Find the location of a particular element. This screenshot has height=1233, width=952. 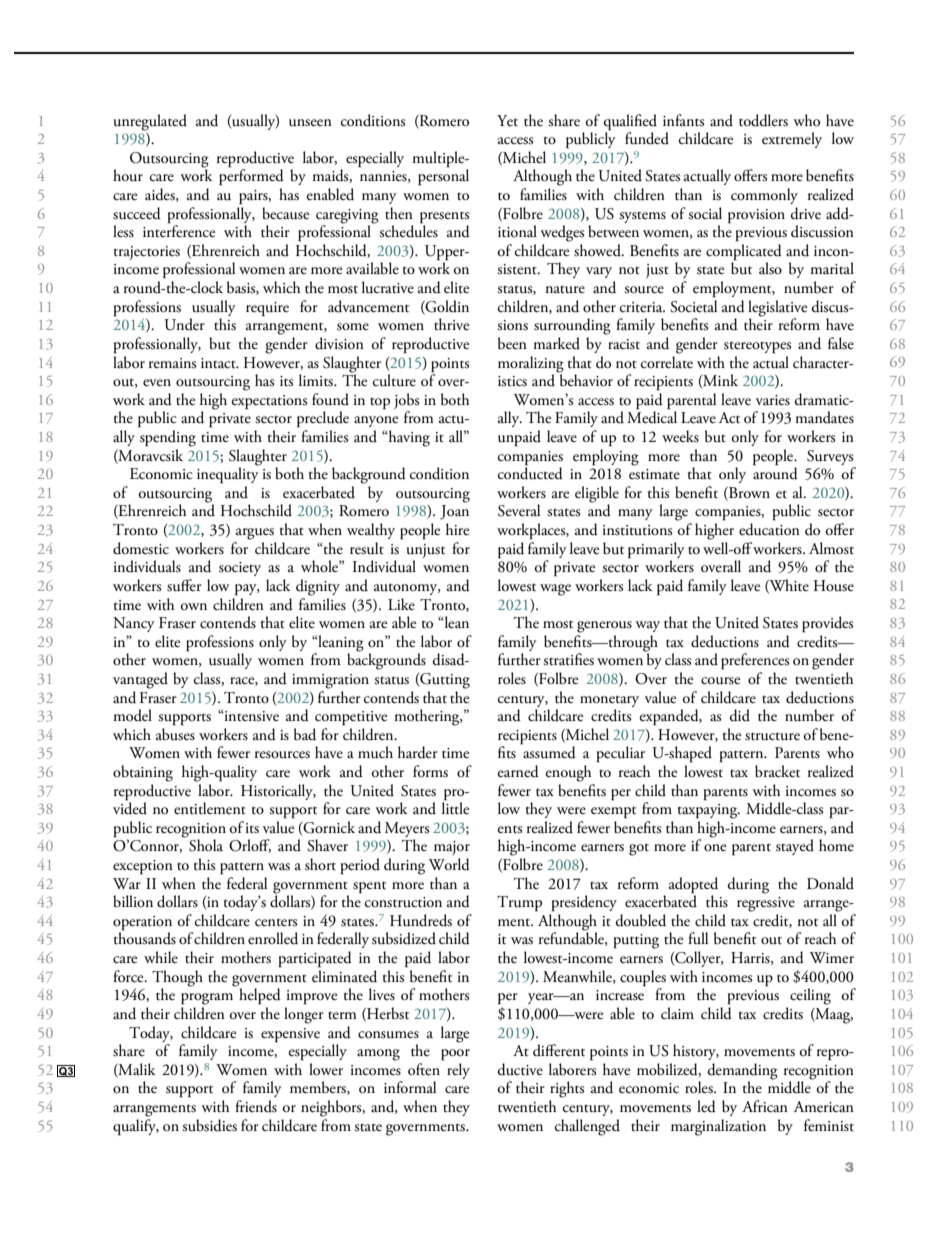

subsidies is located at coordinates (209, 1125).
